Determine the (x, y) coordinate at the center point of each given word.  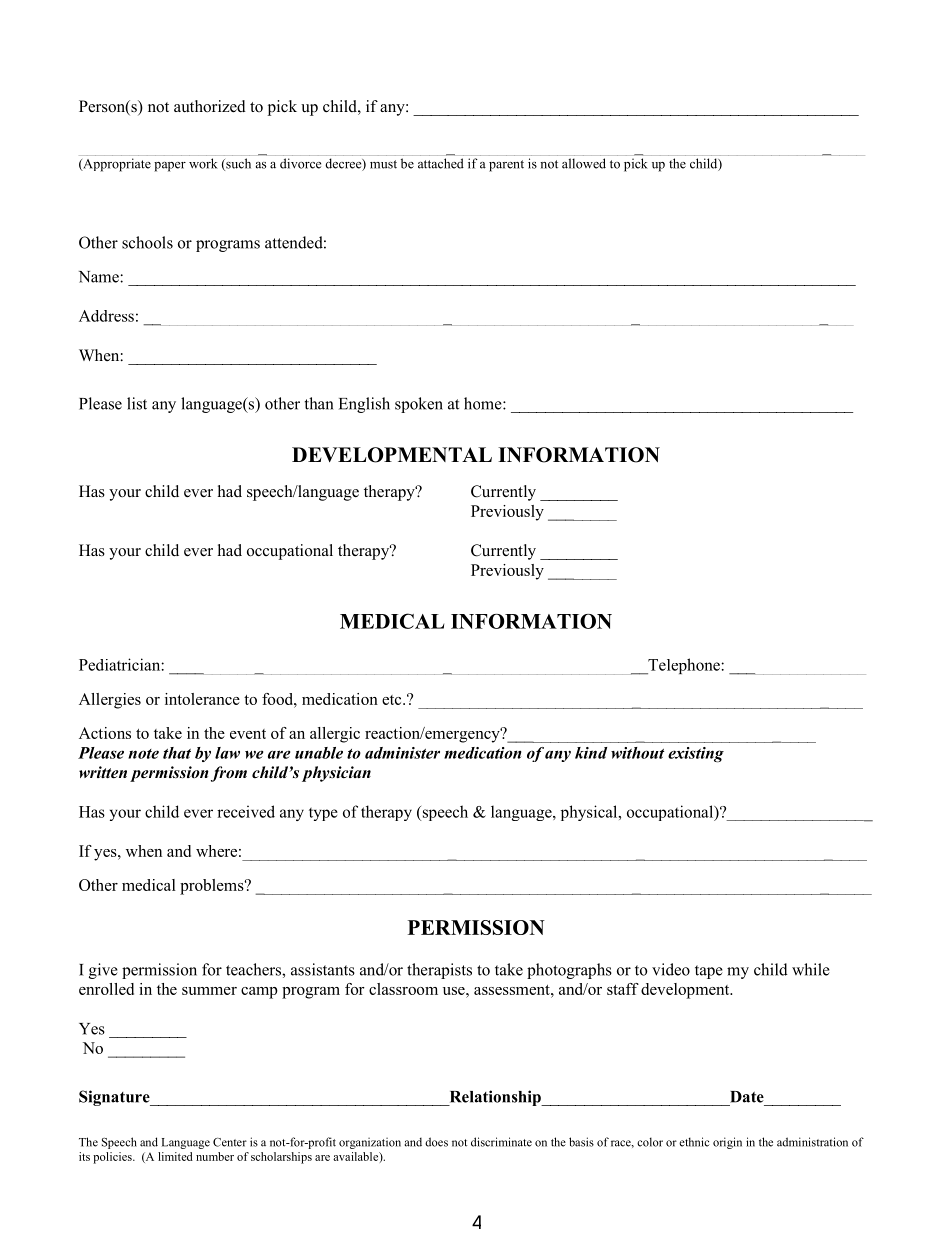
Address (106, 316)
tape (709, 972)
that (177, 753)
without (637, 753)
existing (696, 755)
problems (213, 887)
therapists (439, 971)
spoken (419, 405)
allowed (584, 163)
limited (175, 1156)
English (364, 405)
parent (506, 166)
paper (170, 167)
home (484, 403)
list (137, 403)
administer (402, 753)
